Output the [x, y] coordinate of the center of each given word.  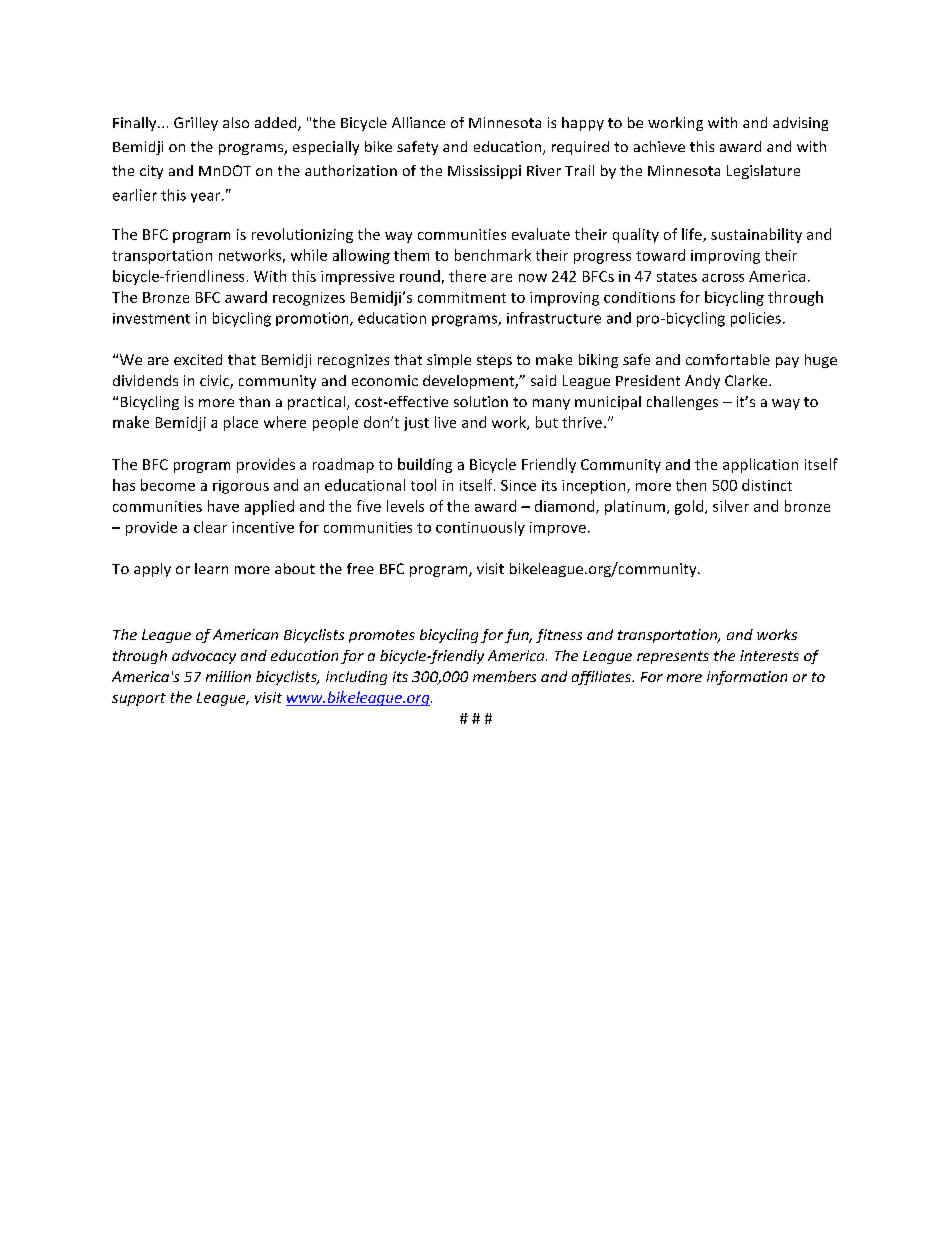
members [504, 676]
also [236, 122]
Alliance [418, 122]
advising [800, 124]
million [228, 676]
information [747, 678]
